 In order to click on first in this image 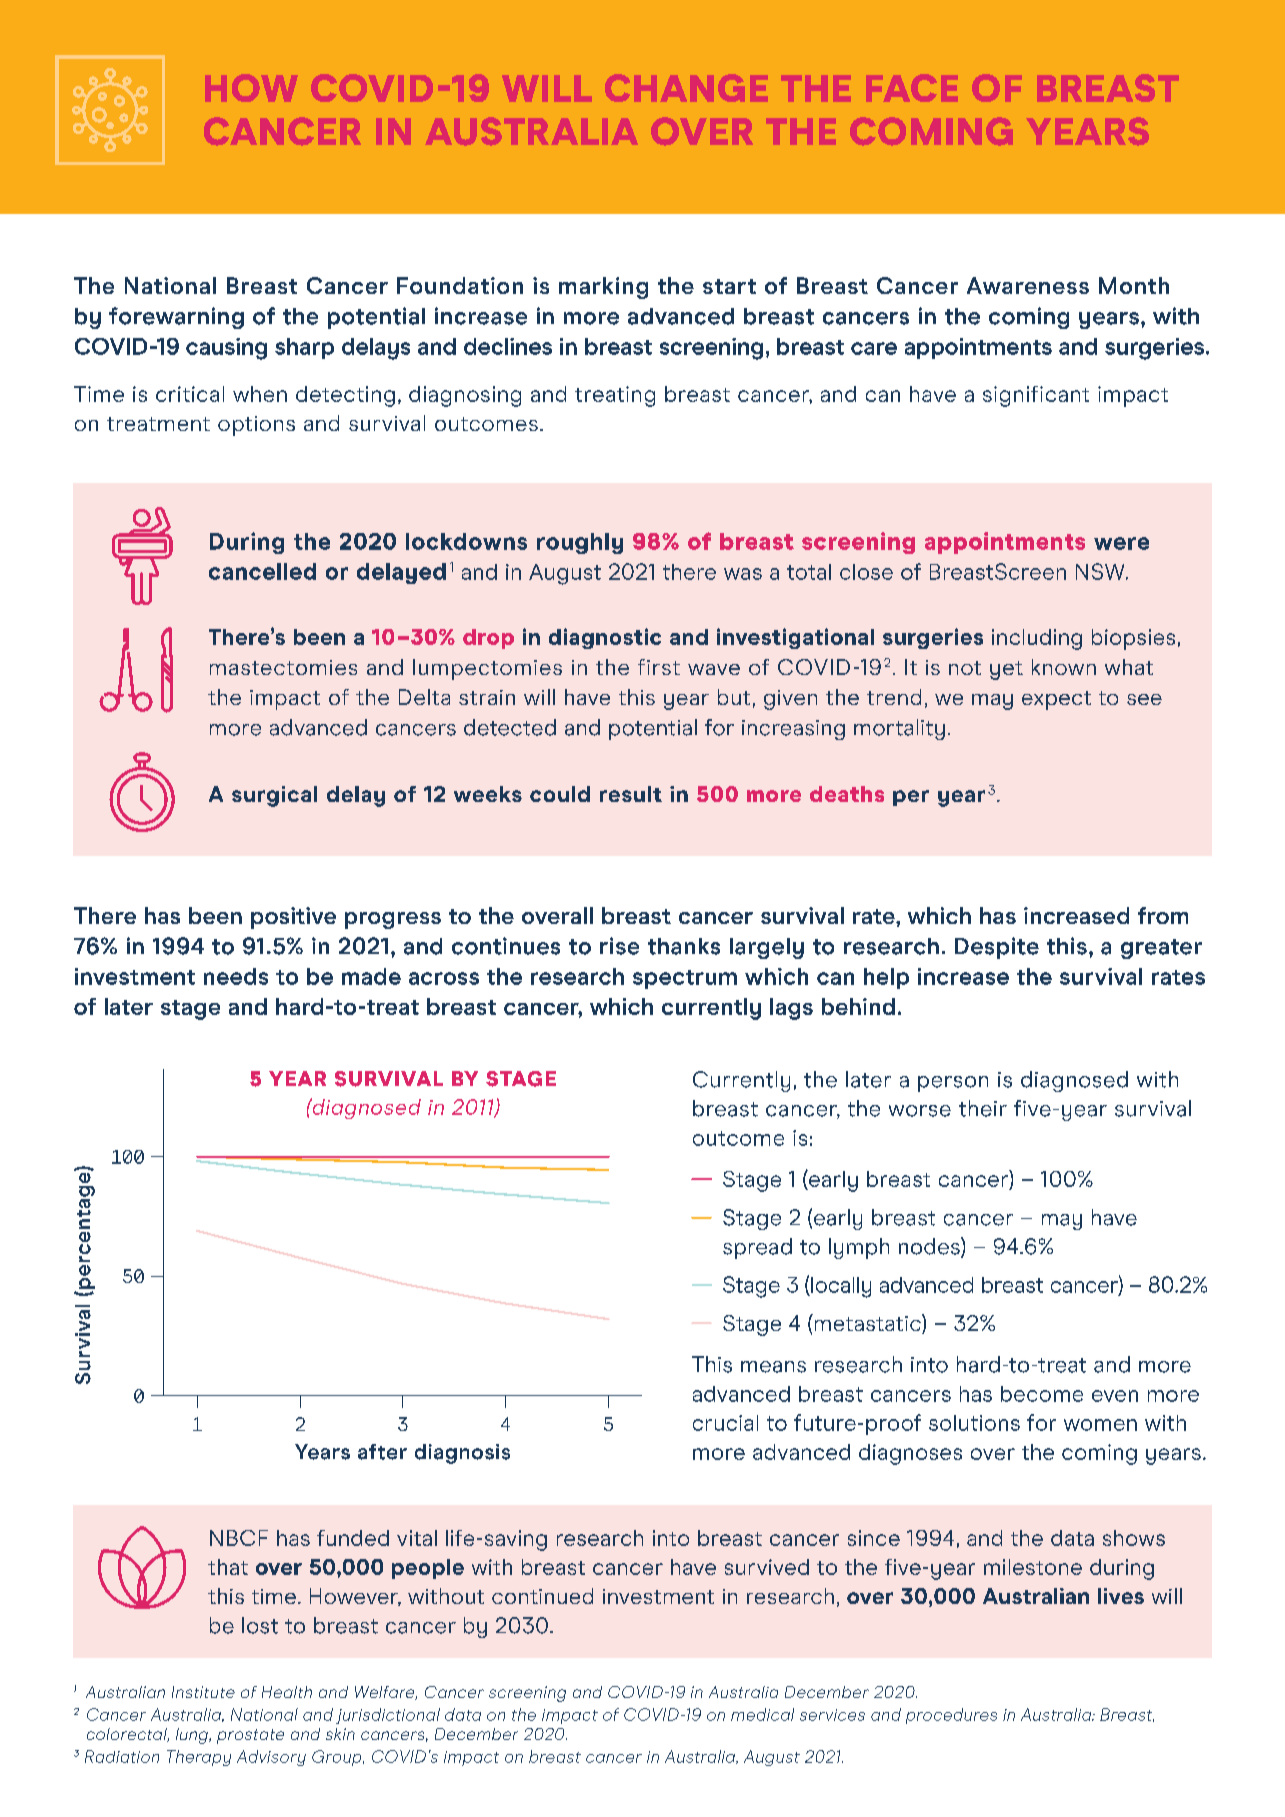, I will do `click(659, 667)`.
